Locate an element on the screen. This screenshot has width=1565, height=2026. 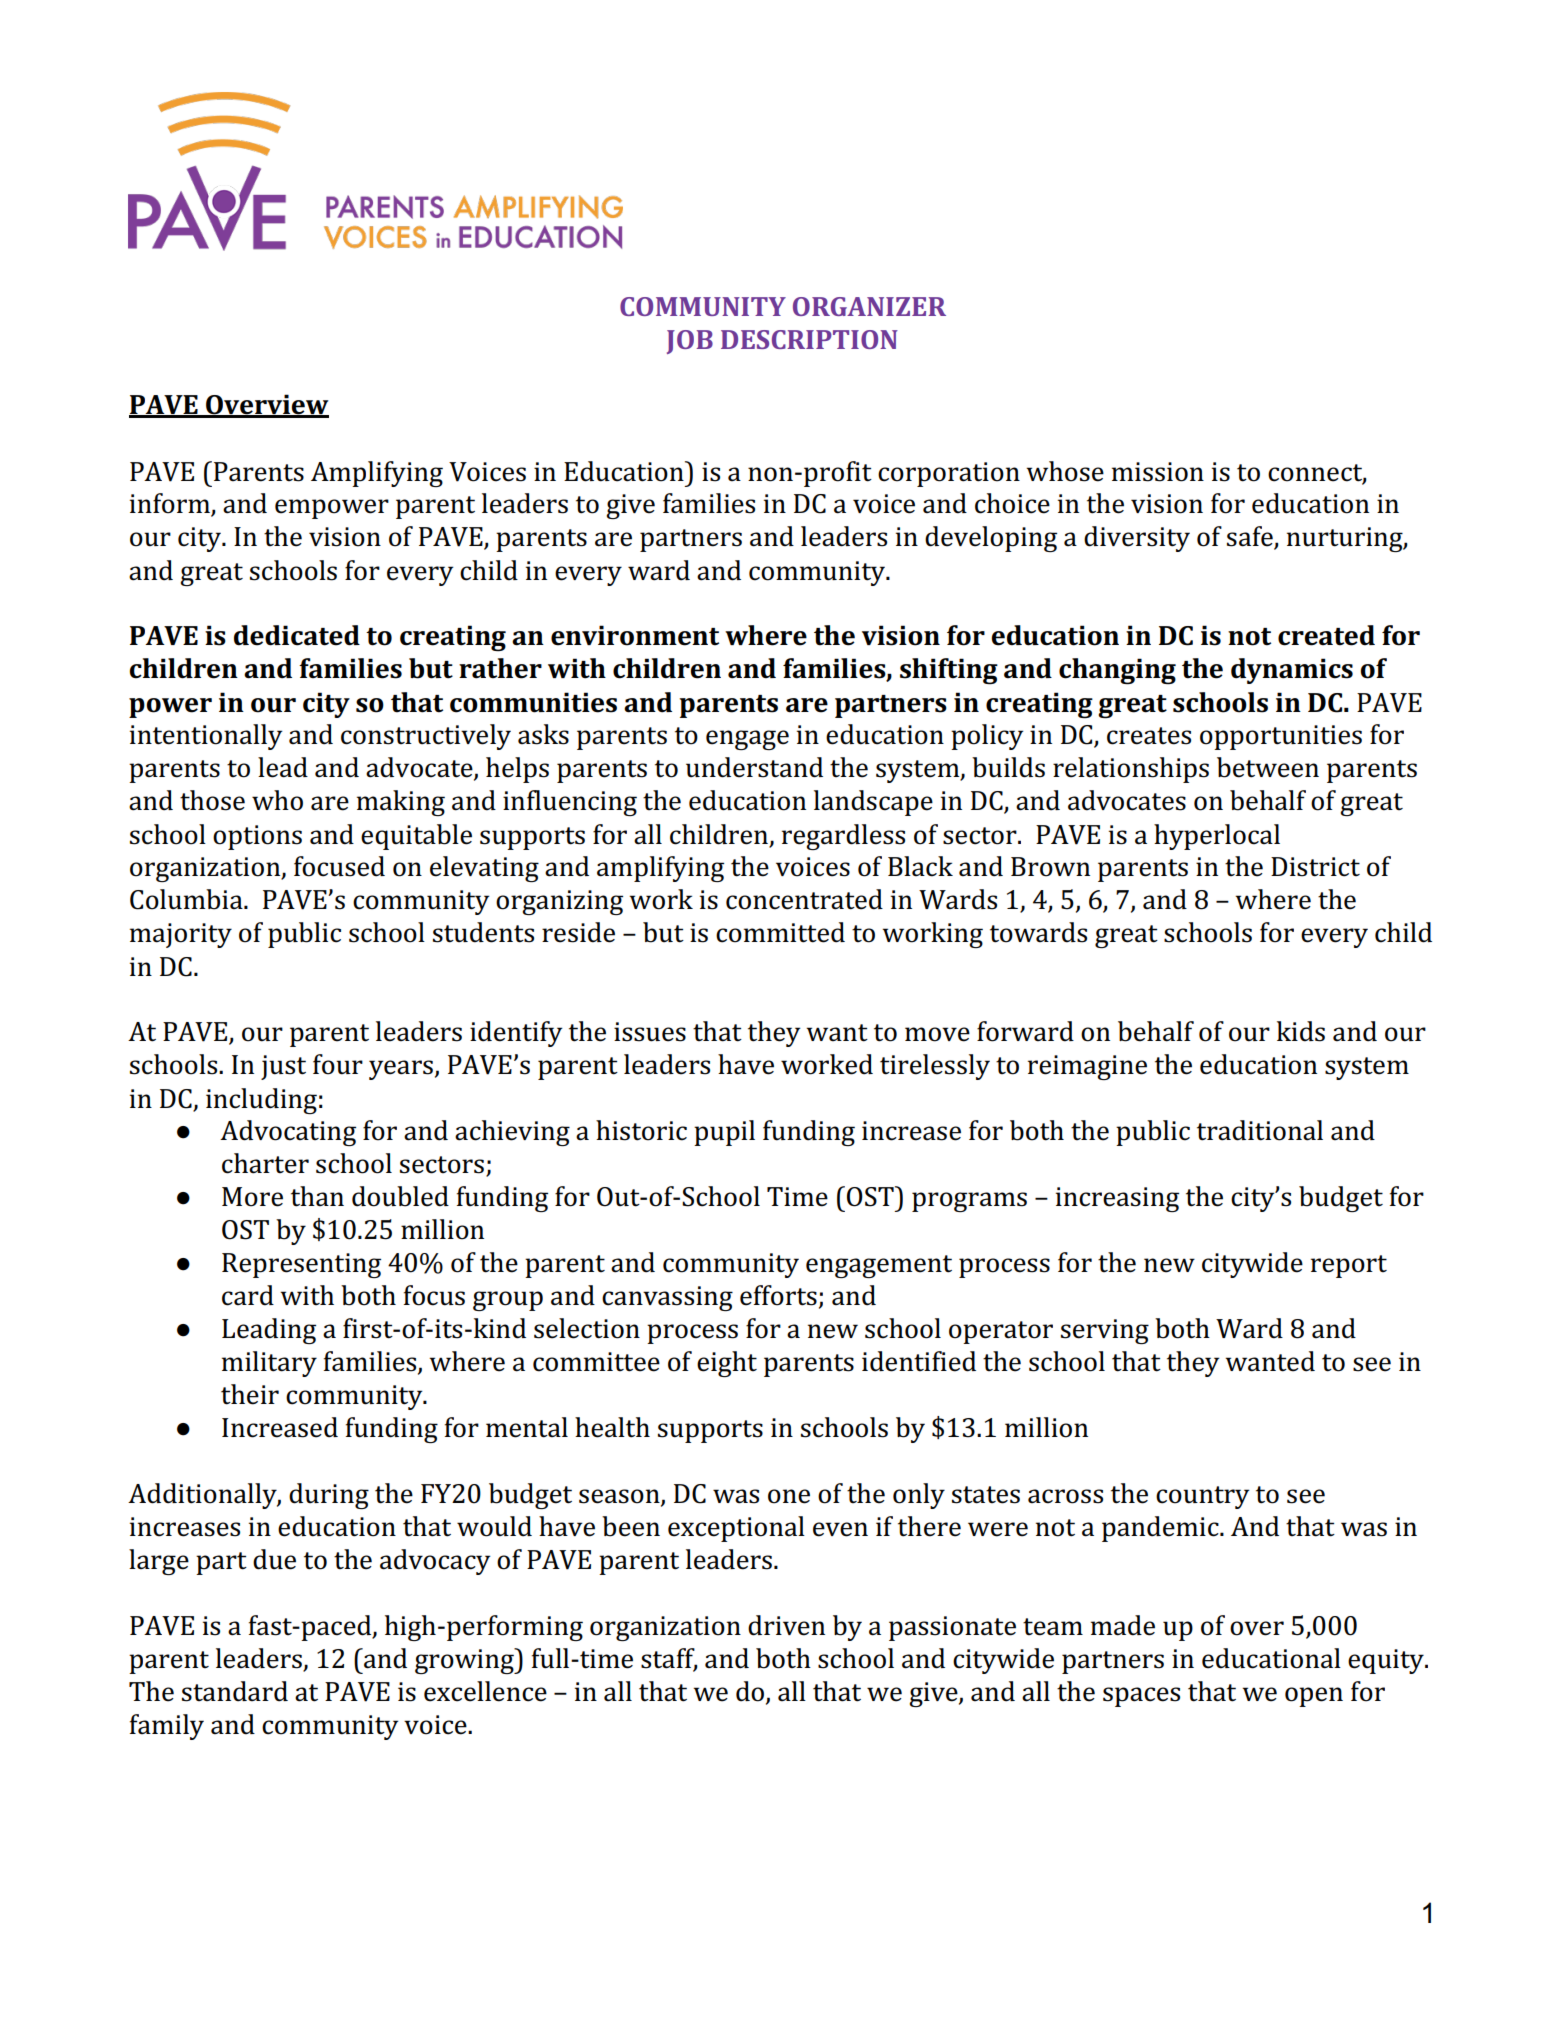
understand is located at coordinates (754, 767).
